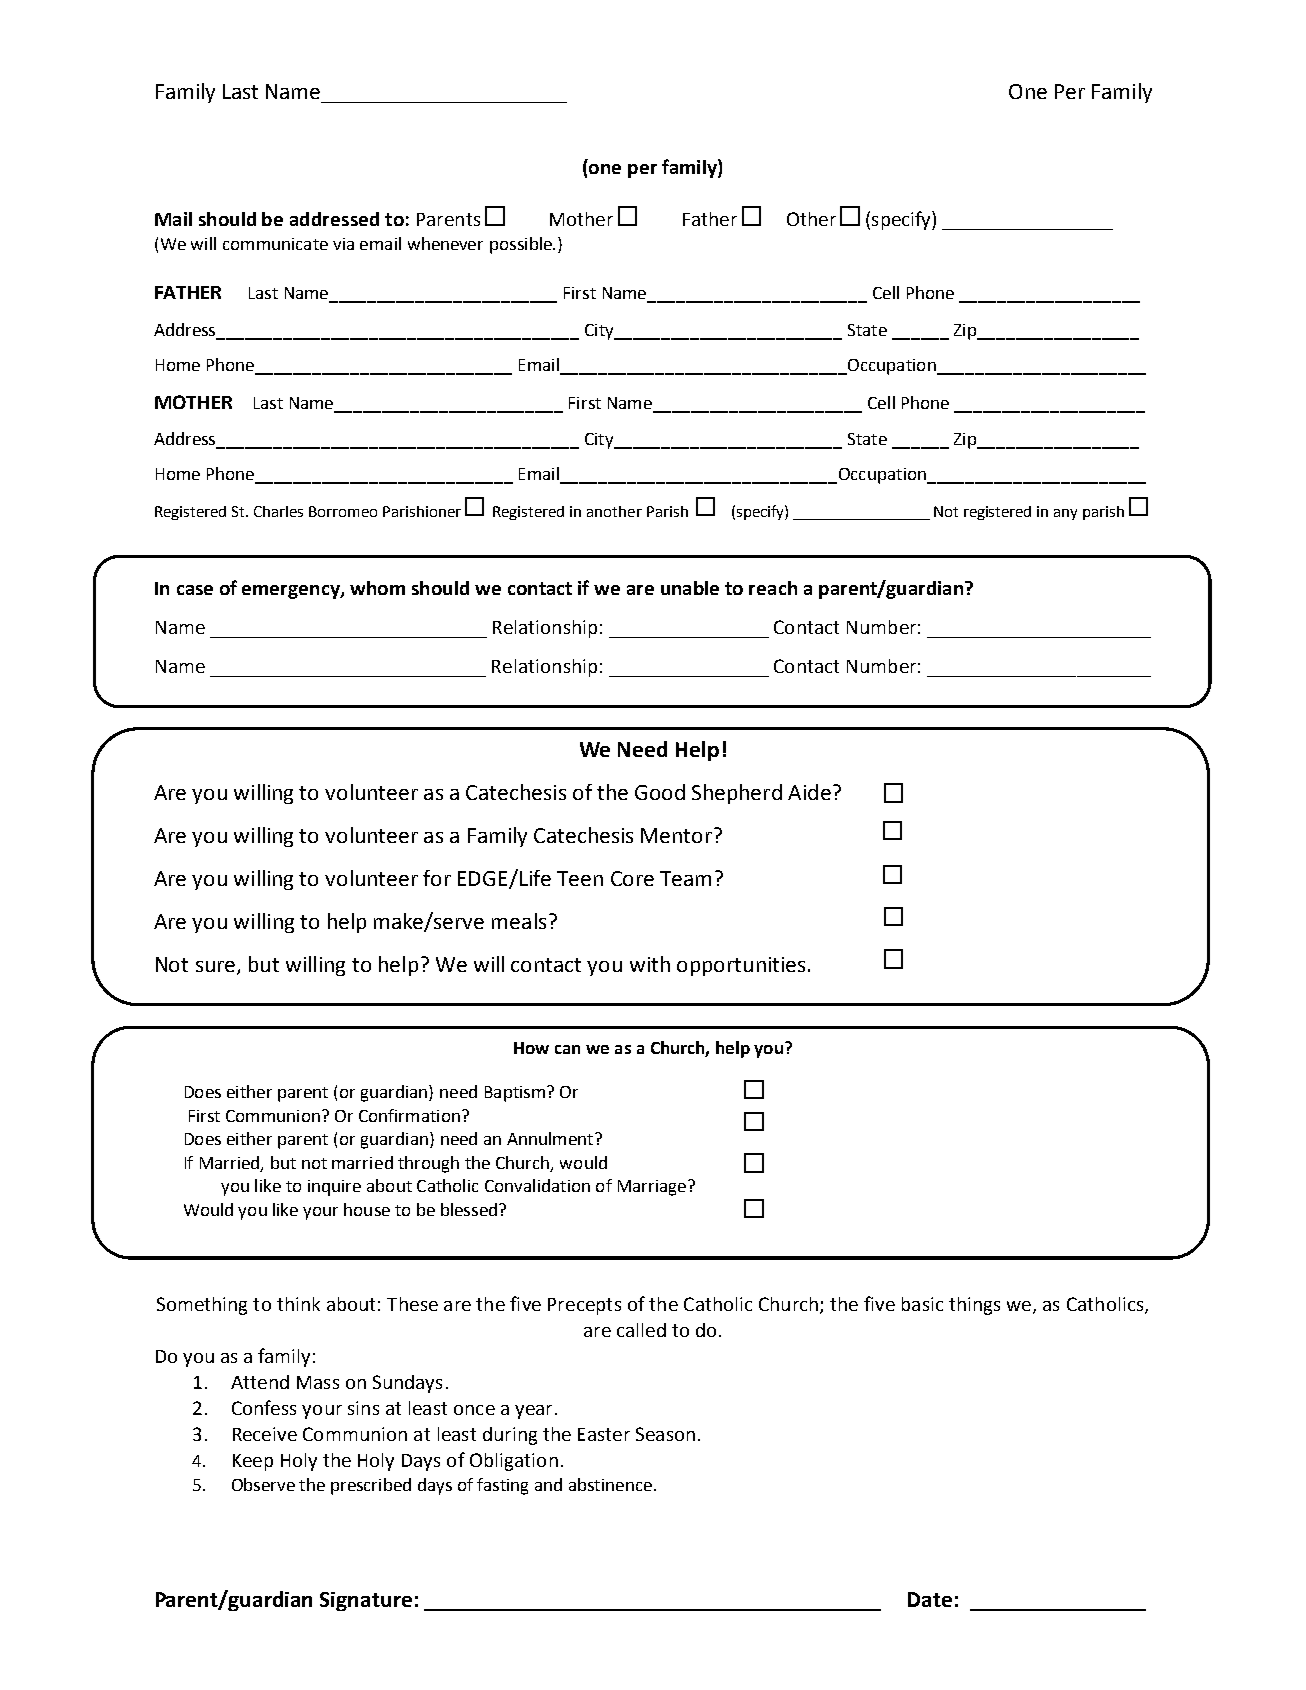  I want to click on reach, so click(773, 588).
